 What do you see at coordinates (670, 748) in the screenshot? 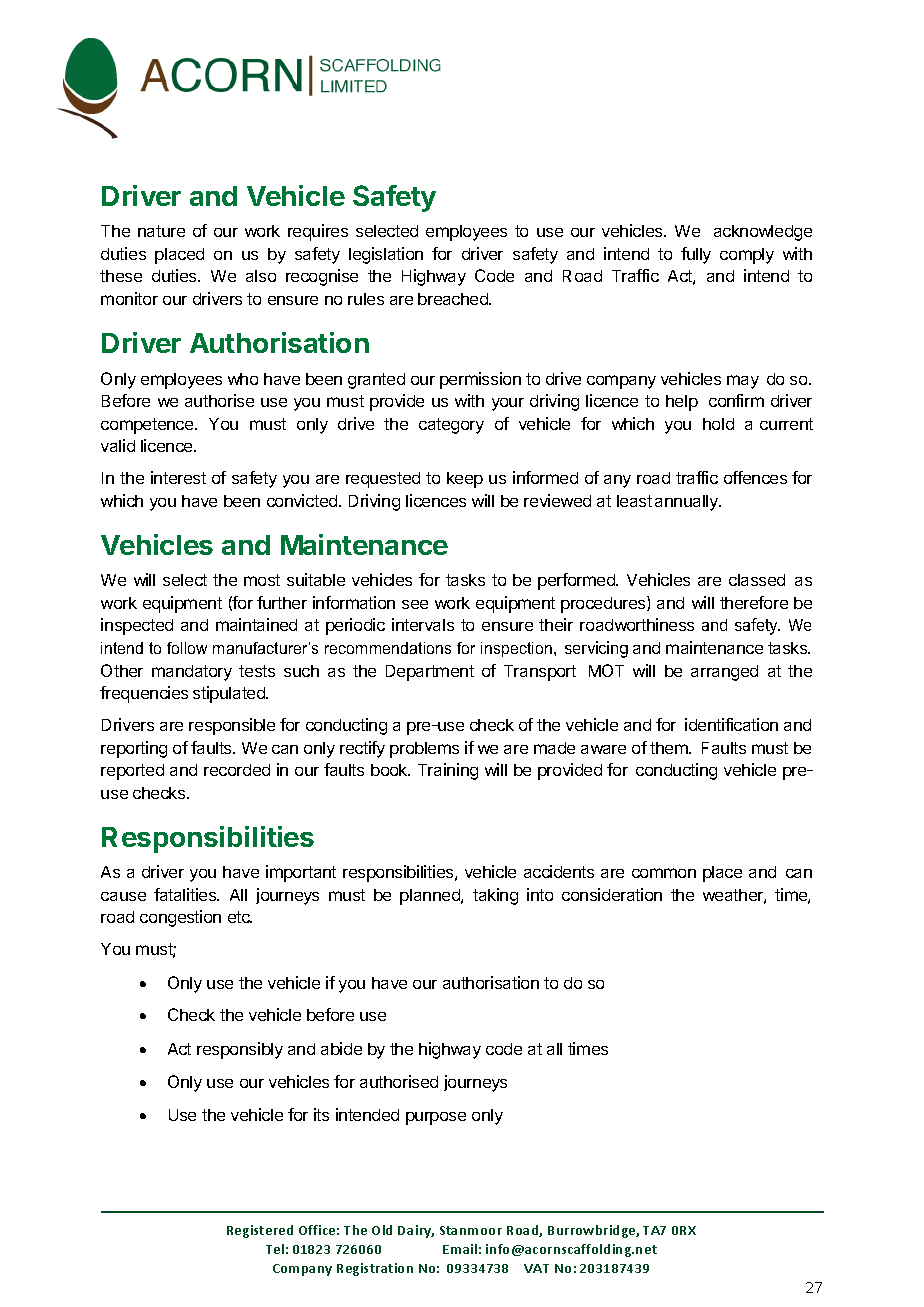
I see `them` at bounding box center [670, 748].
